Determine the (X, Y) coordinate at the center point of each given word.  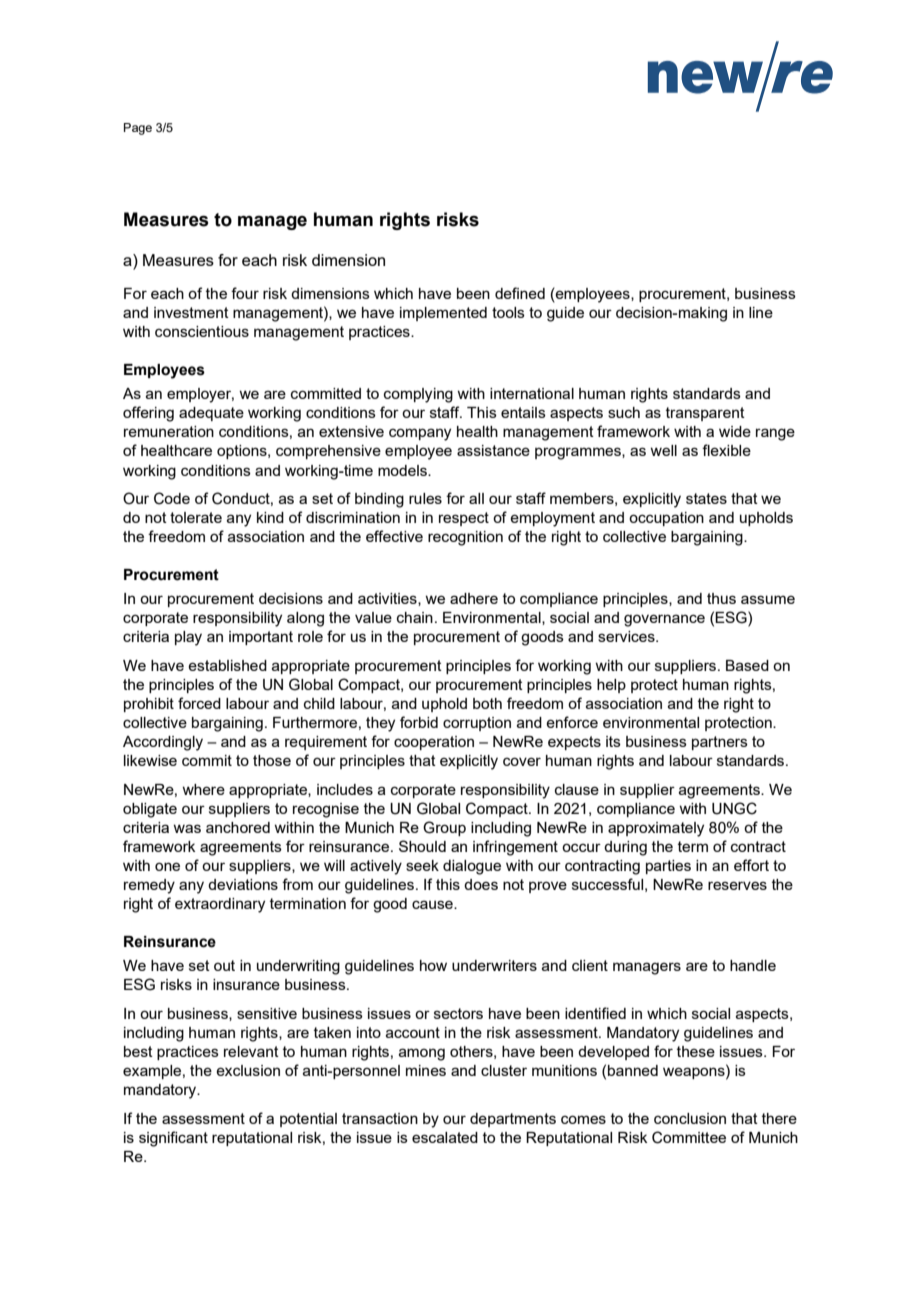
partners (720, 743)
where (203, 789)
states (706, 498)
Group (444, 828)
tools (508, 312)
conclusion (690, 1118)
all (476, 498)
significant (173, 1139)
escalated (445, 1137)
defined (520, 293)
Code (172, 498)
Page (138, 129)
